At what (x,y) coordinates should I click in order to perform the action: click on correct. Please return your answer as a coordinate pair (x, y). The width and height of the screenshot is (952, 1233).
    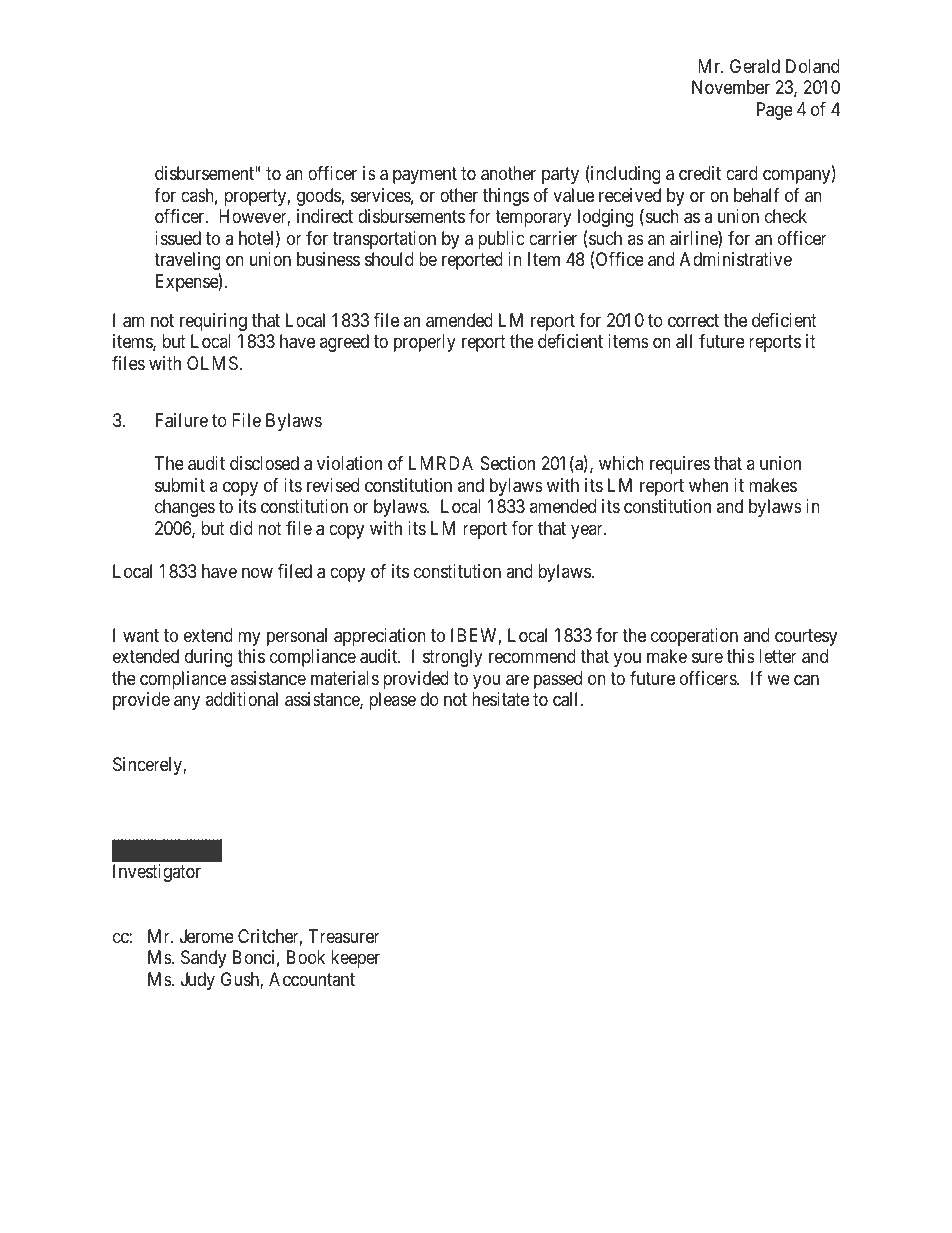
    Looking at the image, I should click on (693, 320).
